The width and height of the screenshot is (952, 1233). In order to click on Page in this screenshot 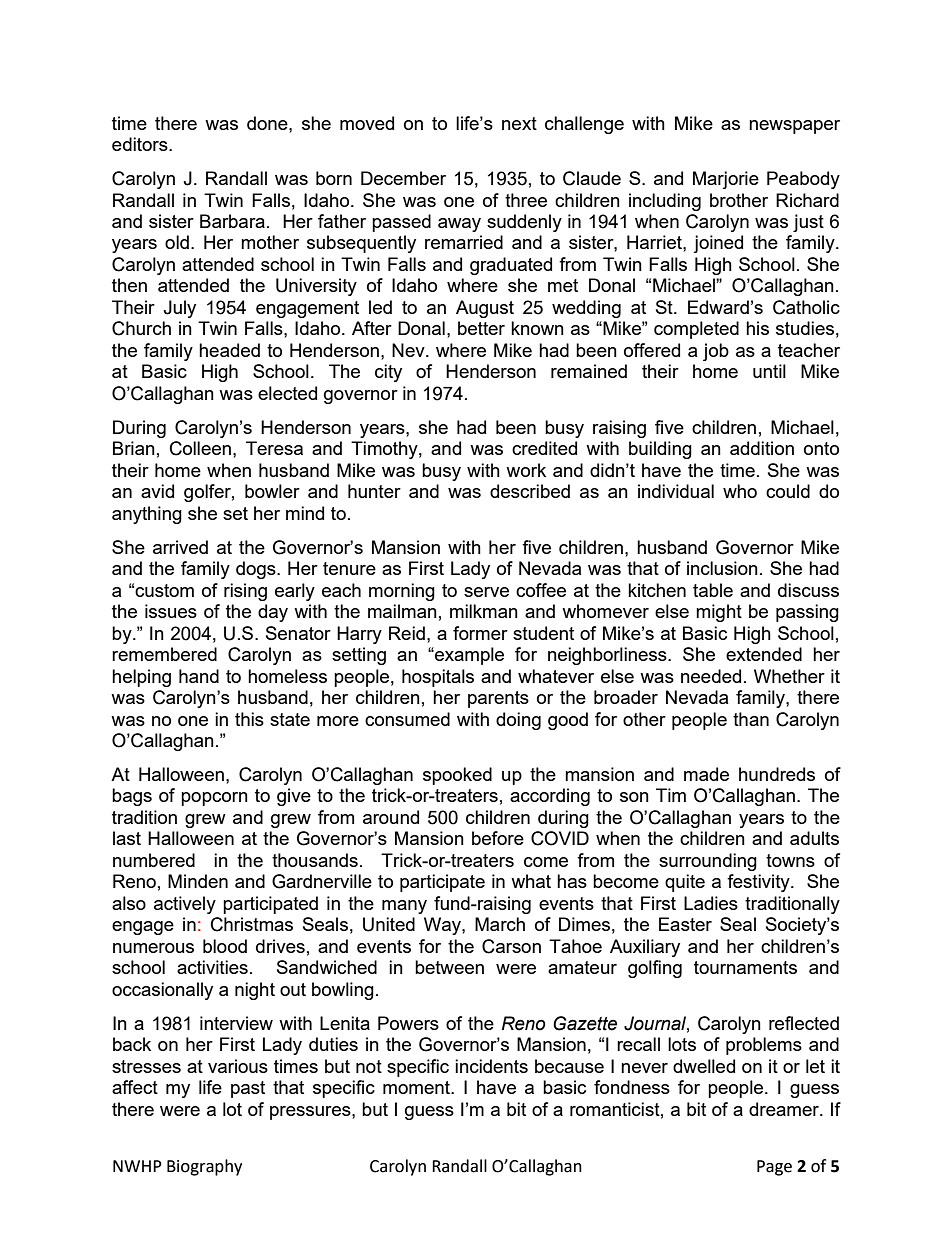, I will do `click(774, 1168)`.
